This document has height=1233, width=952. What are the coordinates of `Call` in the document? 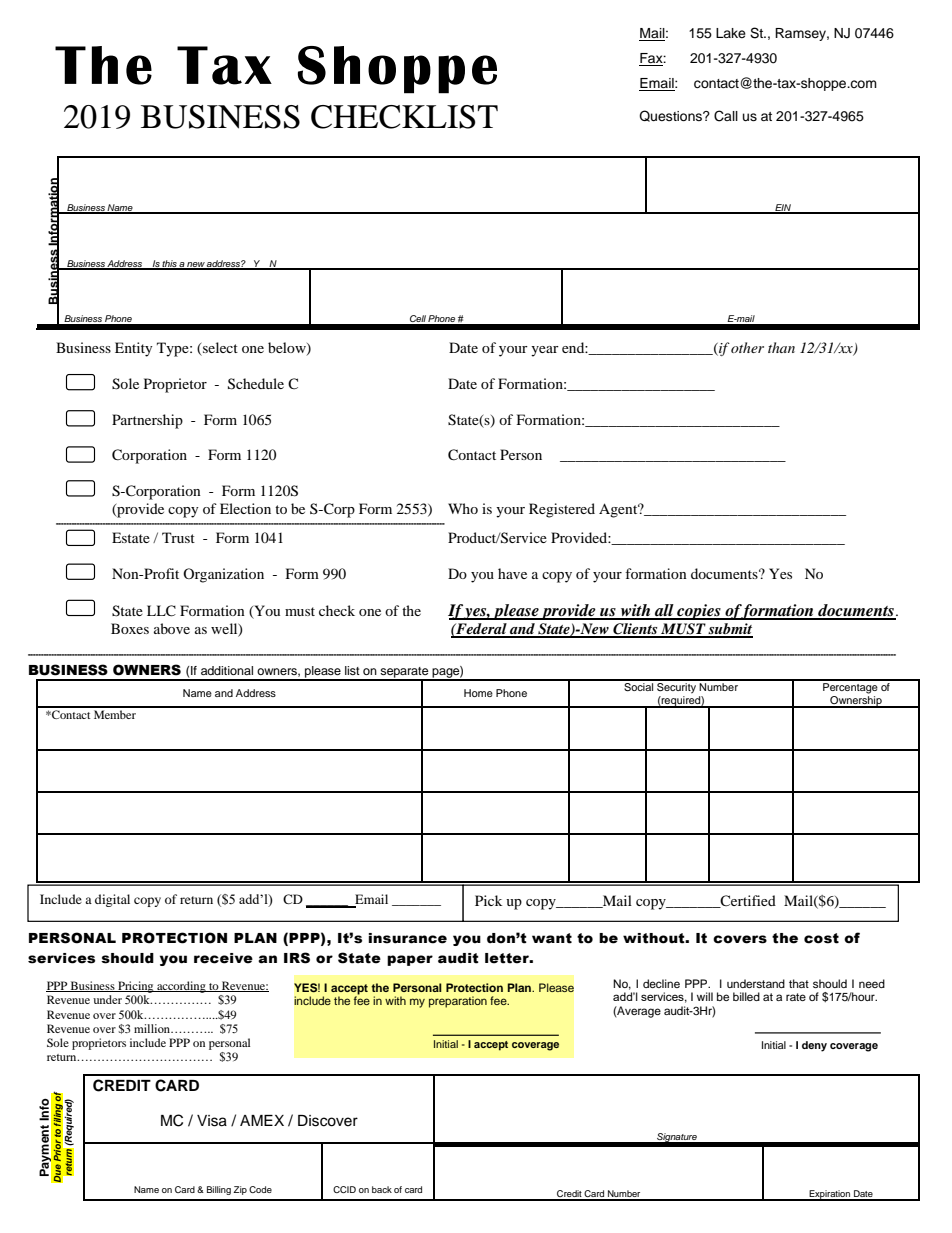 It's located at (726, 116).
